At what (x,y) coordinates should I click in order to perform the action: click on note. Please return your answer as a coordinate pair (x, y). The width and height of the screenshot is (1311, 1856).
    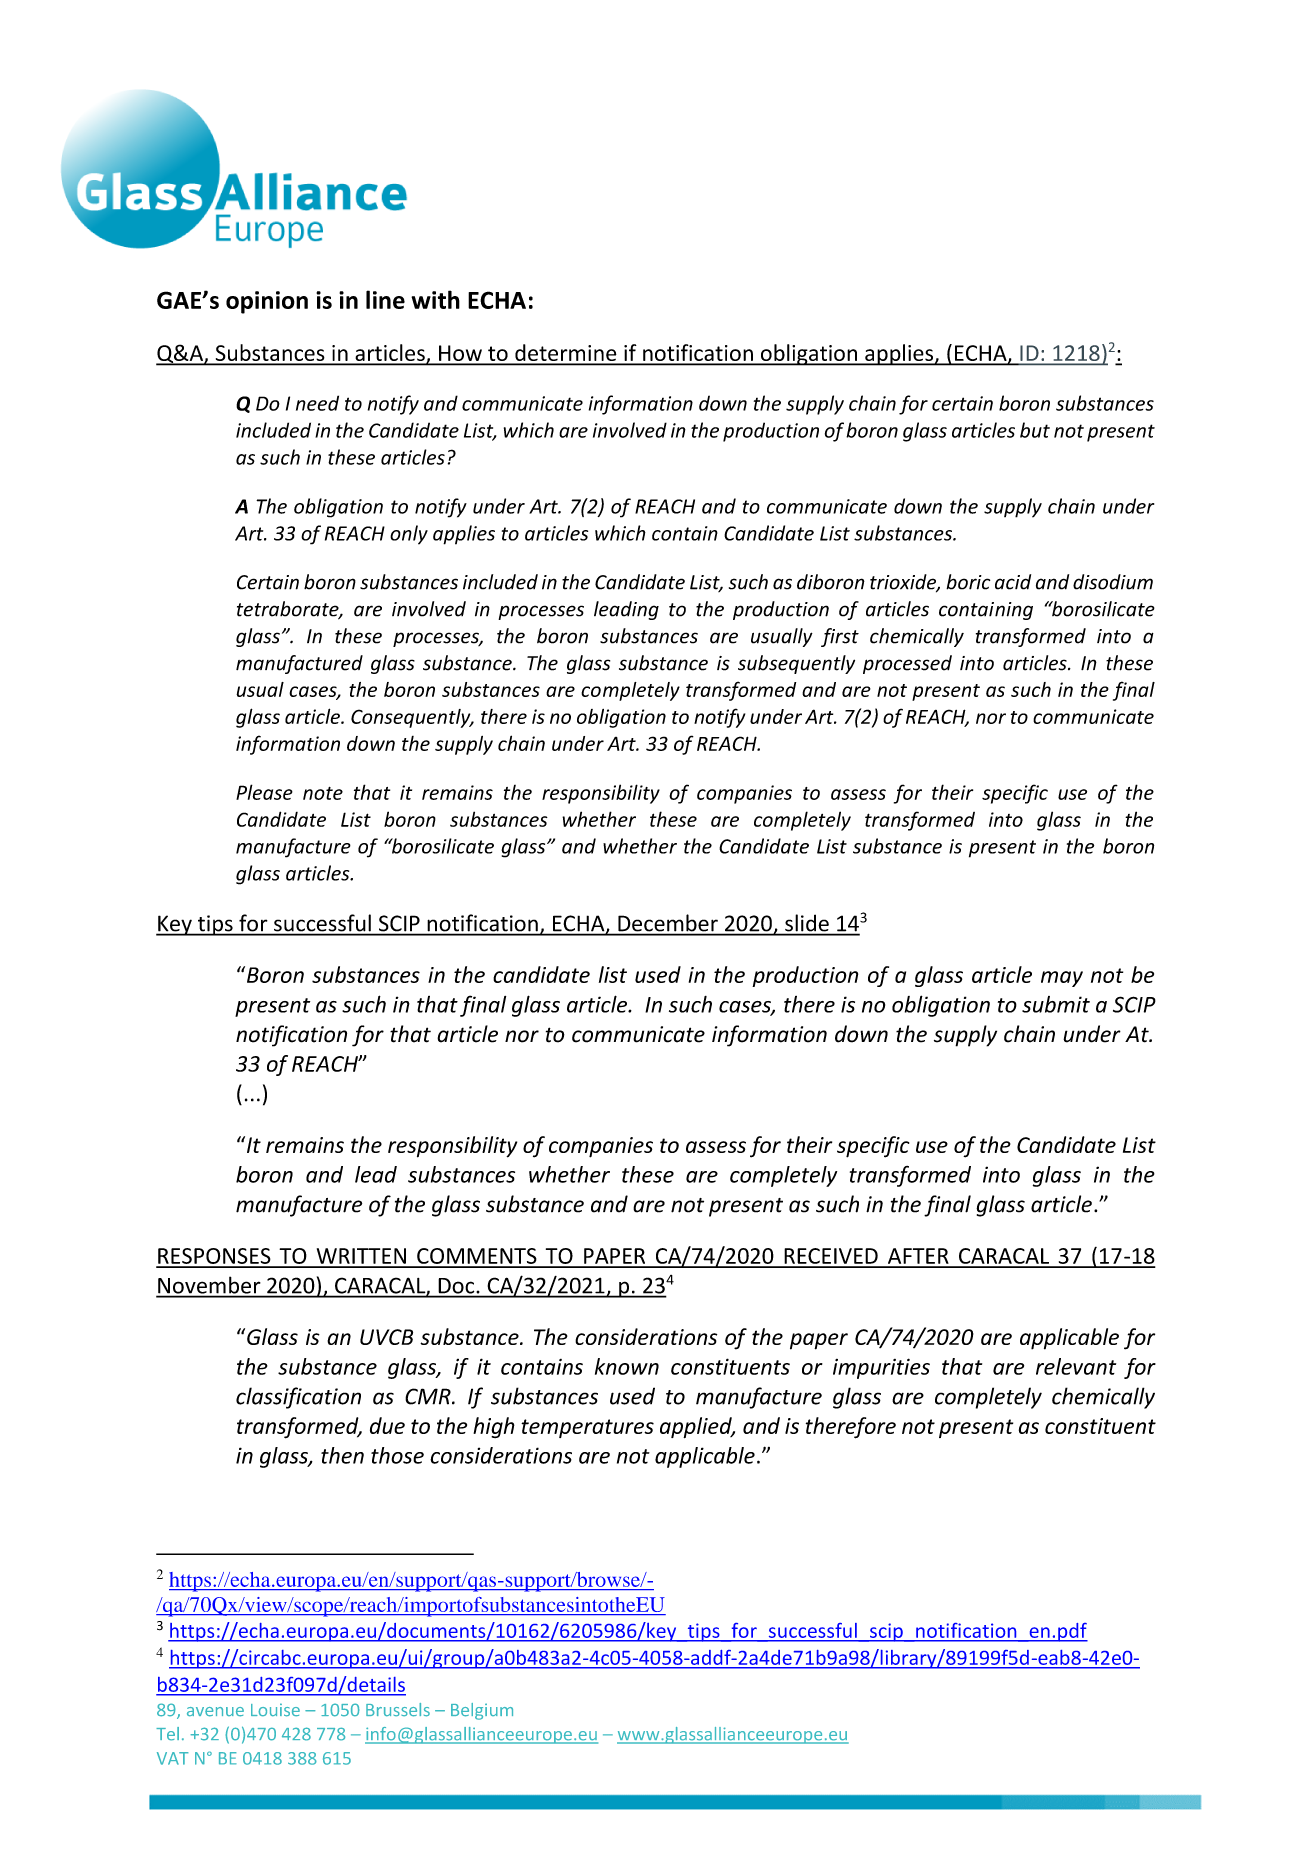
    Looking at the image, I should click on (323, 793).
